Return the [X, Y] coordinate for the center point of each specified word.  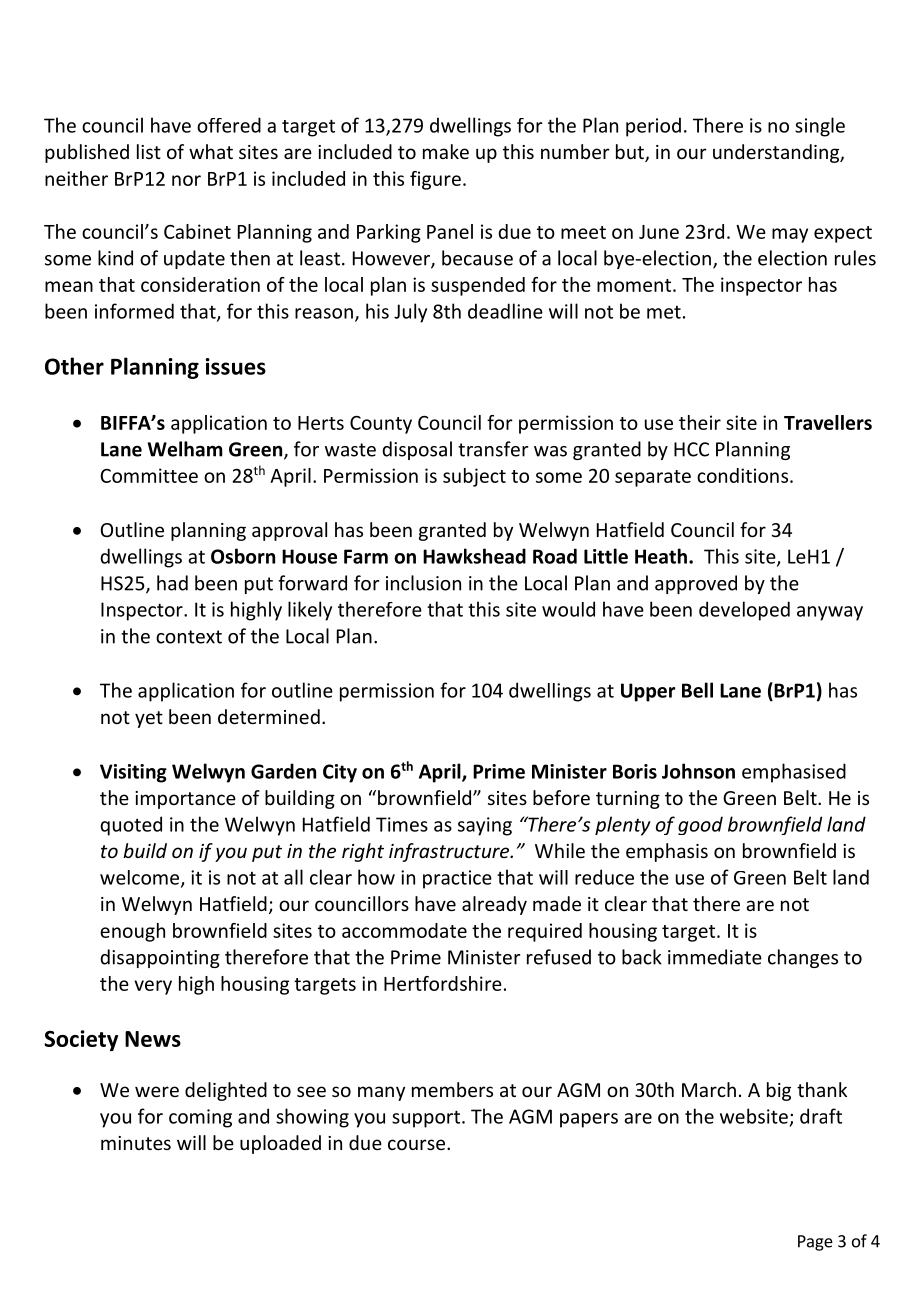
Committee [149, 475]
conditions [742, 475]
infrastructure [450, 852]
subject [474, 477]
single [820, 127]
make [446, 151]
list [149, 151]
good [700, 825]
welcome [141, 878]
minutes [136, 1143]
